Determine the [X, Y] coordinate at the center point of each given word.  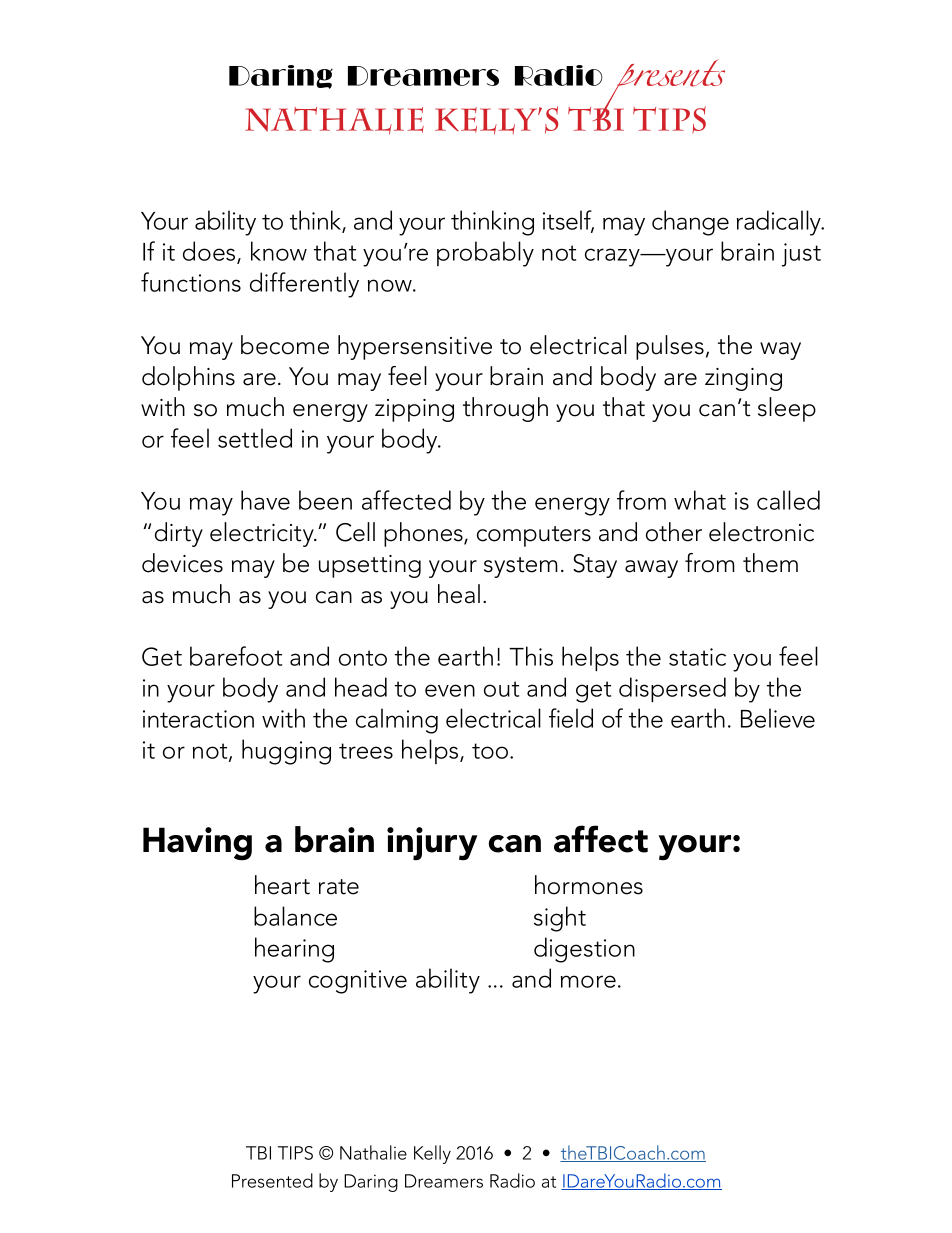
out [501, 689]
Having [197, 844]
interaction [198, 719]
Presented [272, 1180]
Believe [778, 718]
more [588, 981]
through [505, 409]
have [265, 500]
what [700, 500]
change [690, 223]
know [279, 251]
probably [485, 254]
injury [432, 844]
